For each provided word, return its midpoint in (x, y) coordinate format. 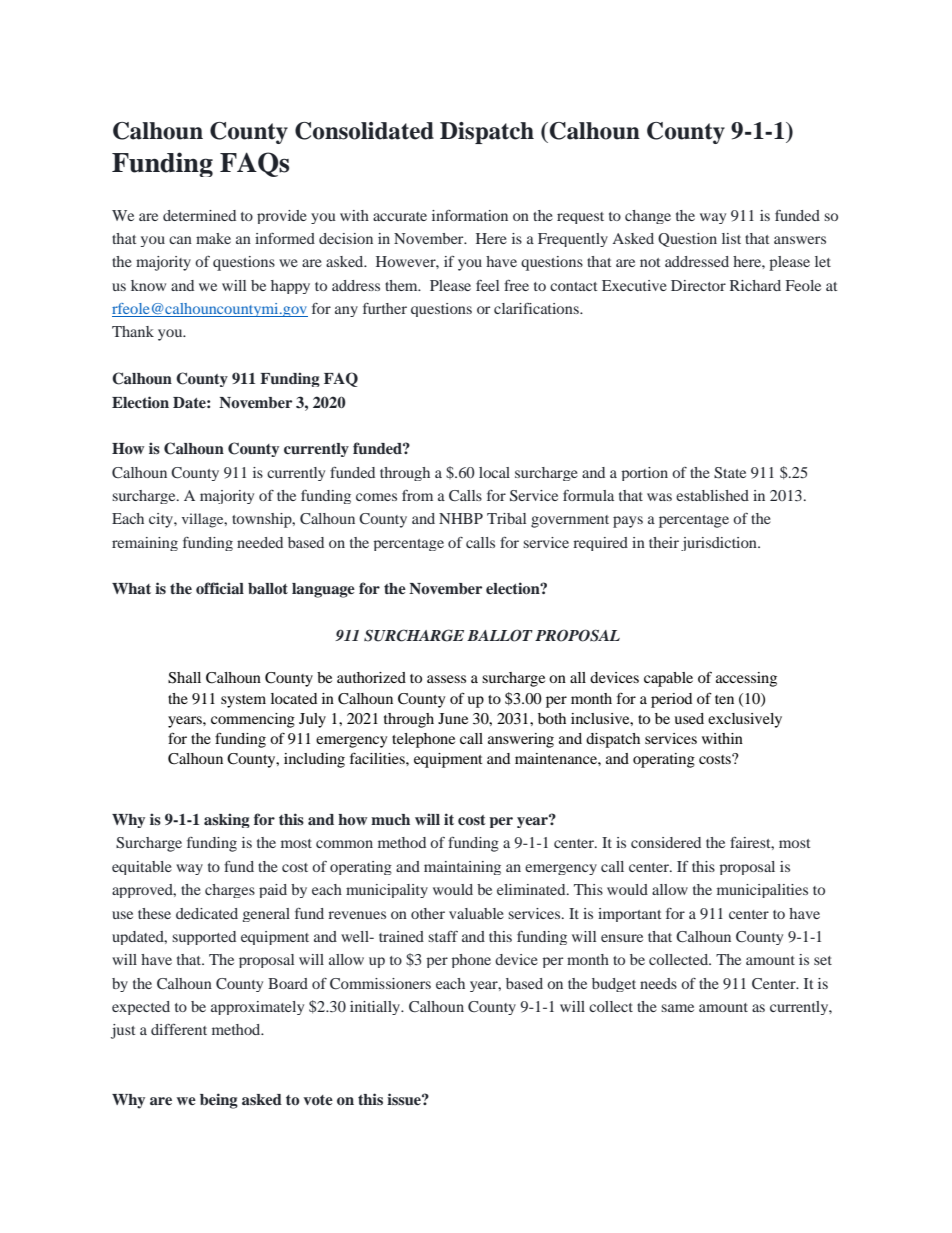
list (731, 238)
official (220, 588)
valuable (476, 913)
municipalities (762, 891)
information (470, 215)
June (453, 718)
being (219, 1101)
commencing (253, 720)
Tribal (506, 518)
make (213, 238)
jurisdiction (720, 544)
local (494, 472)
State (730, 473)
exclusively (745, 720)
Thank (133, 331)
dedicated (207, 913)
